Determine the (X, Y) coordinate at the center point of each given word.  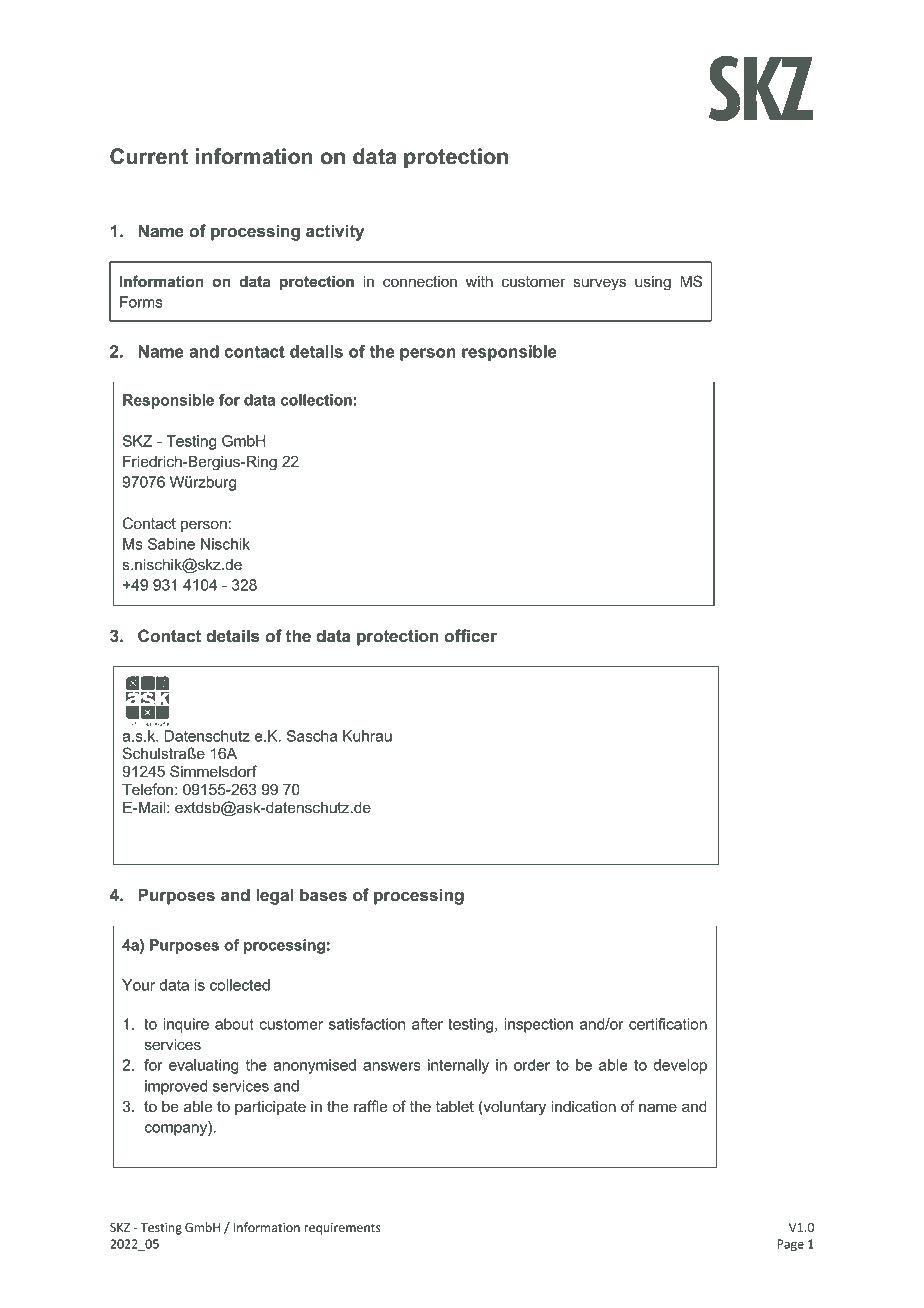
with (479, 281)
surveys (600, 284)
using (653, 283)
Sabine (171, 544)
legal (274, 896)
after (427, 1024)
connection (420, 281)
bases (323, 894)
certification (668, 1024)
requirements (342, 1229)
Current (149, 156)
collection (316, 400)
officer (470, 635)
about (234, 1024)
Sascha (312, 736)
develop (680, 1066)
